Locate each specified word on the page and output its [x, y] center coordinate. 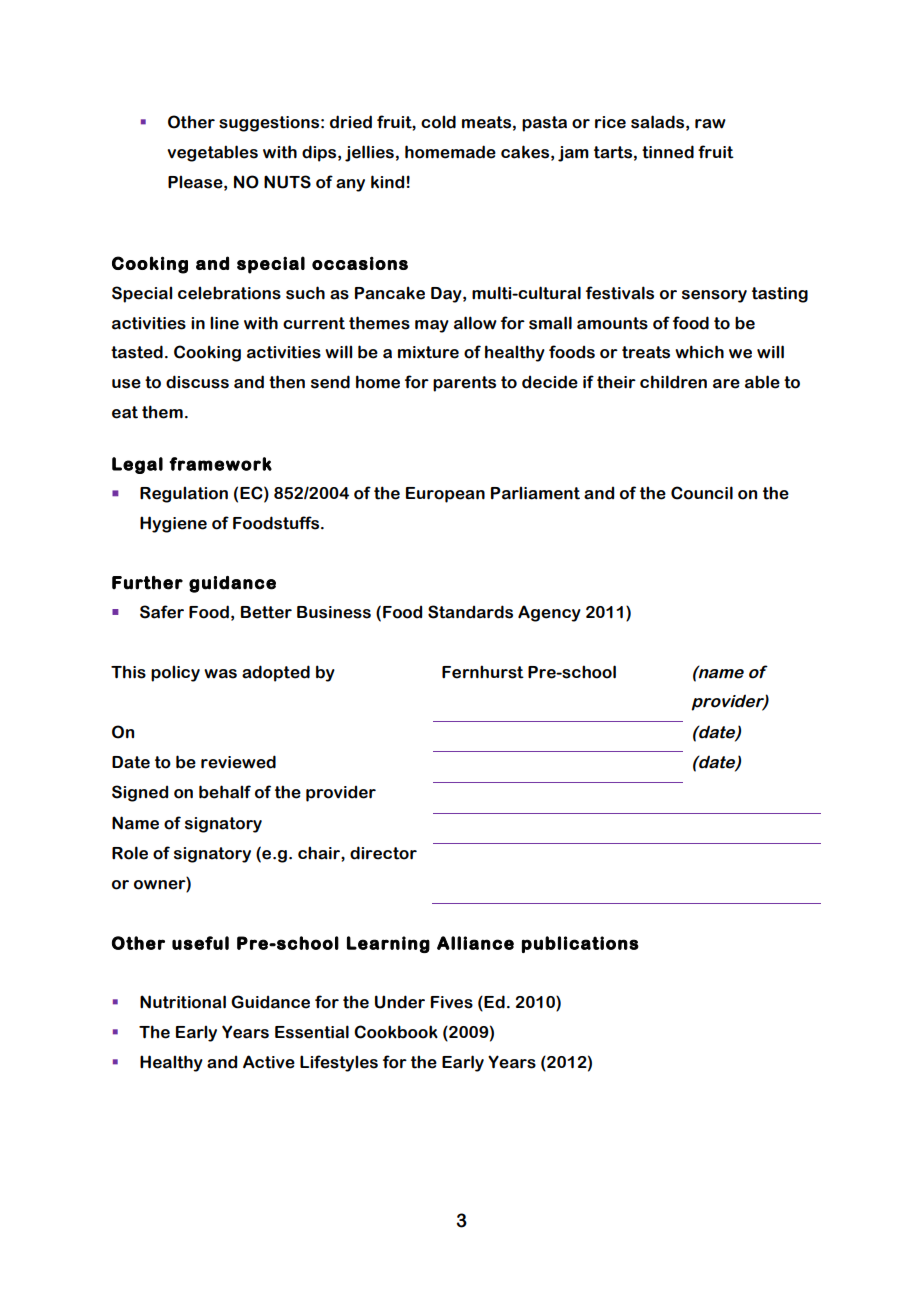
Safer [162, 612]
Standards [470, 612]
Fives [452, 1002]
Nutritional [183, 1002]
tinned [668, 152]
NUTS [287, 182]
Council [702, 493]
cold [438, 122]
